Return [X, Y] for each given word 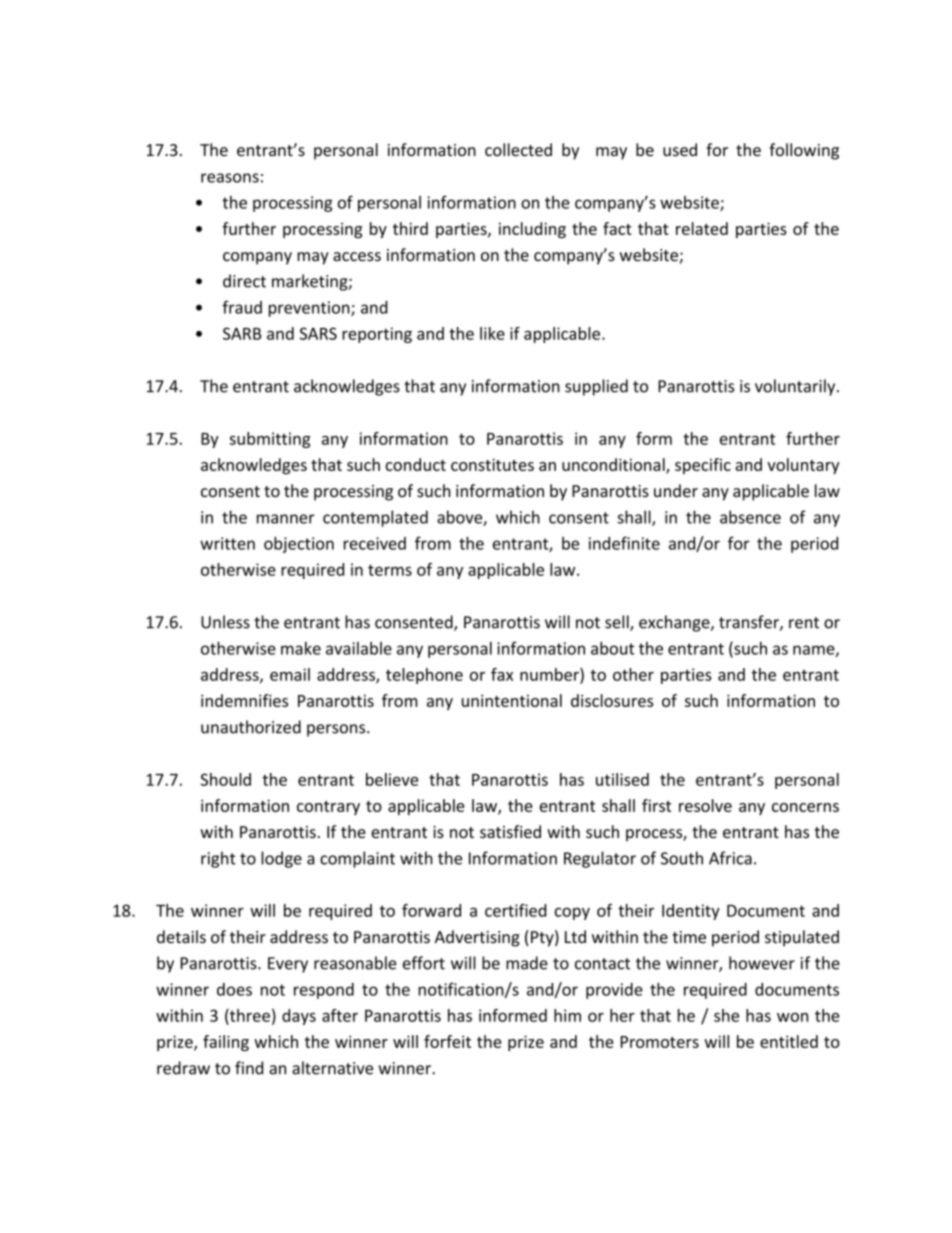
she [726, 1015]
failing [226, 1043]
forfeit [447, 1041]
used [680, 150]
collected [518, 149]
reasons [230, 178]
